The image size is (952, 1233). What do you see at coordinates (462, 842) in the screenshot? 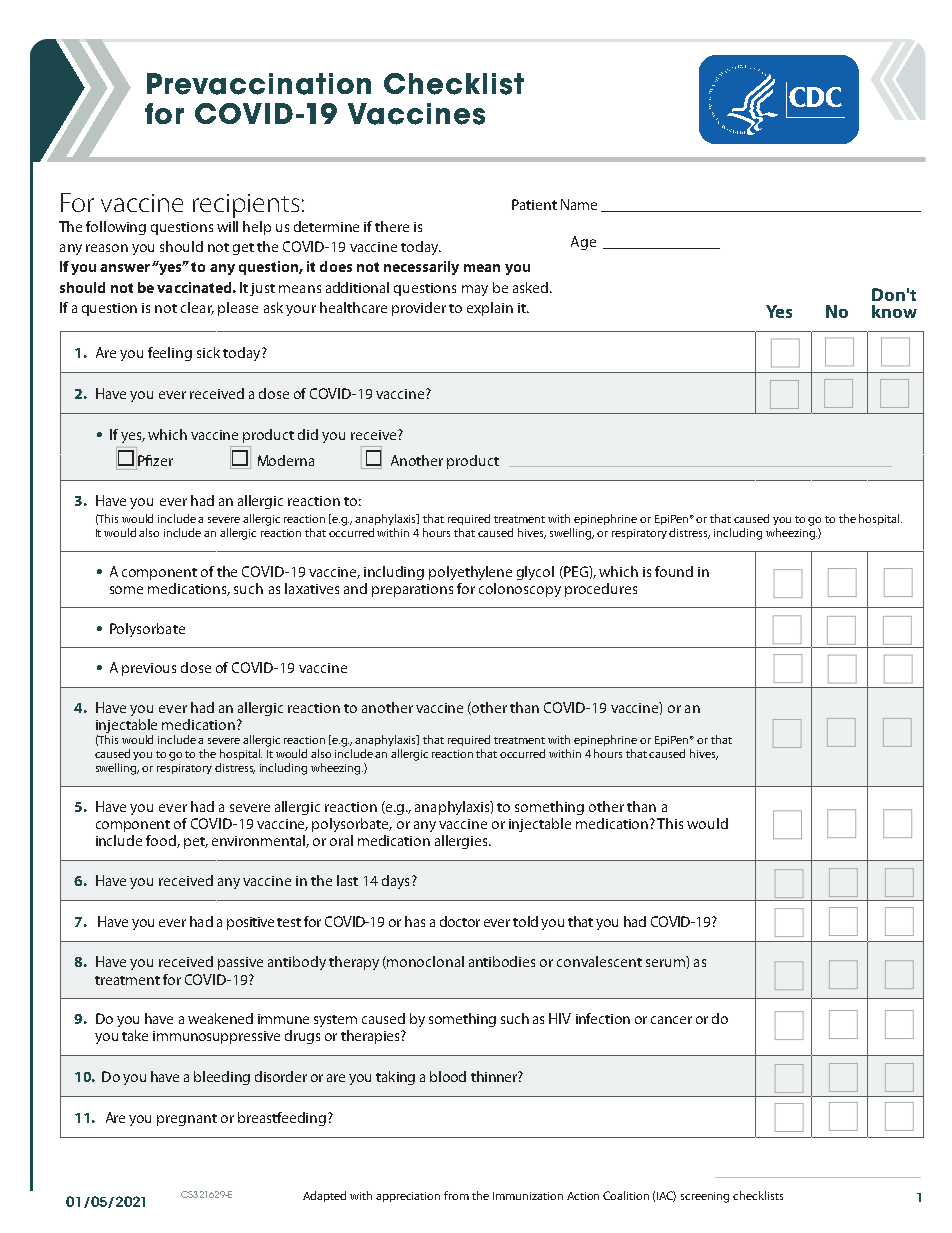
I see `allergies` at bounding box center [462, 842].
